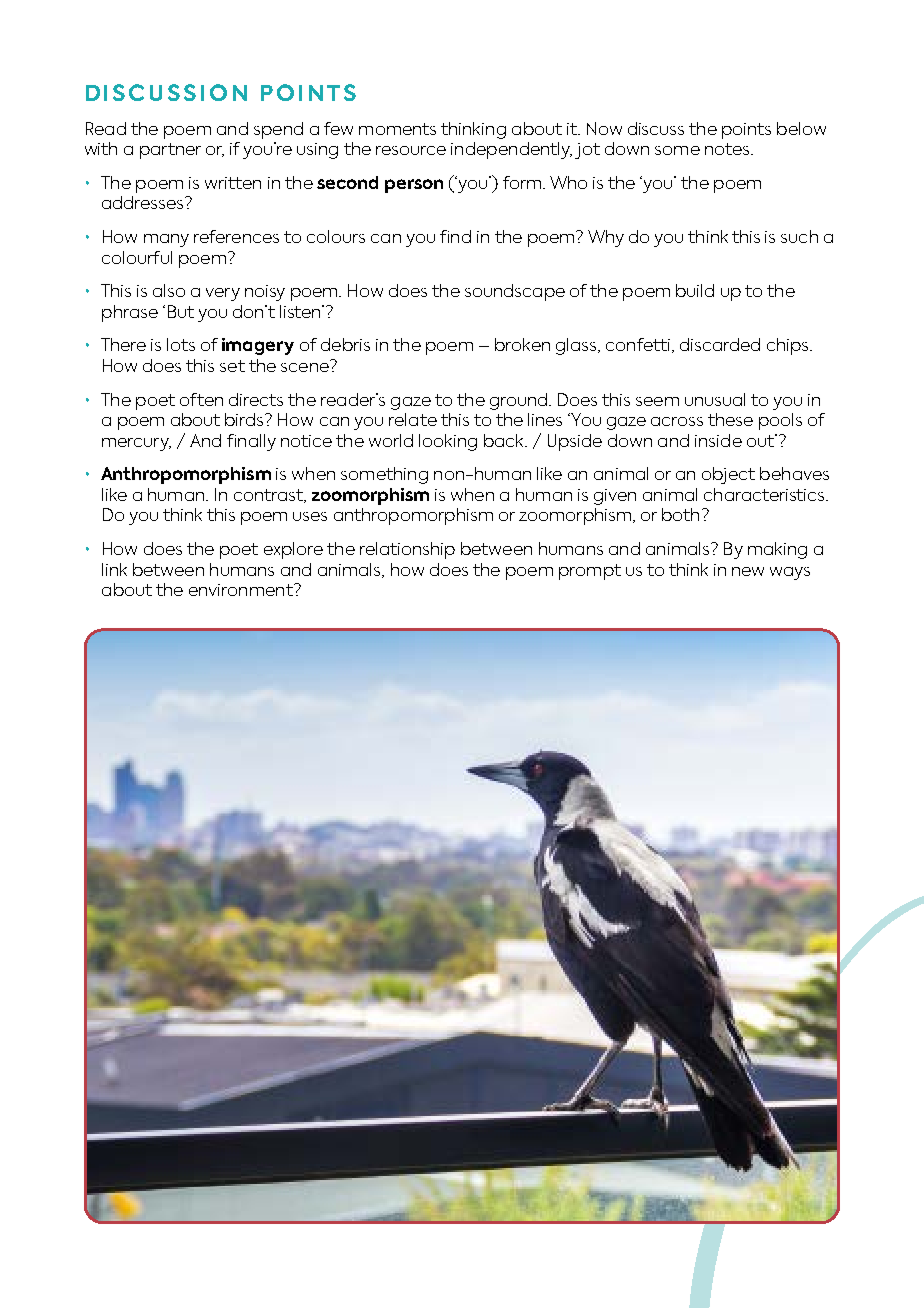 The image size is (924, 1308). I want to click on looking, so click(448, 442).
